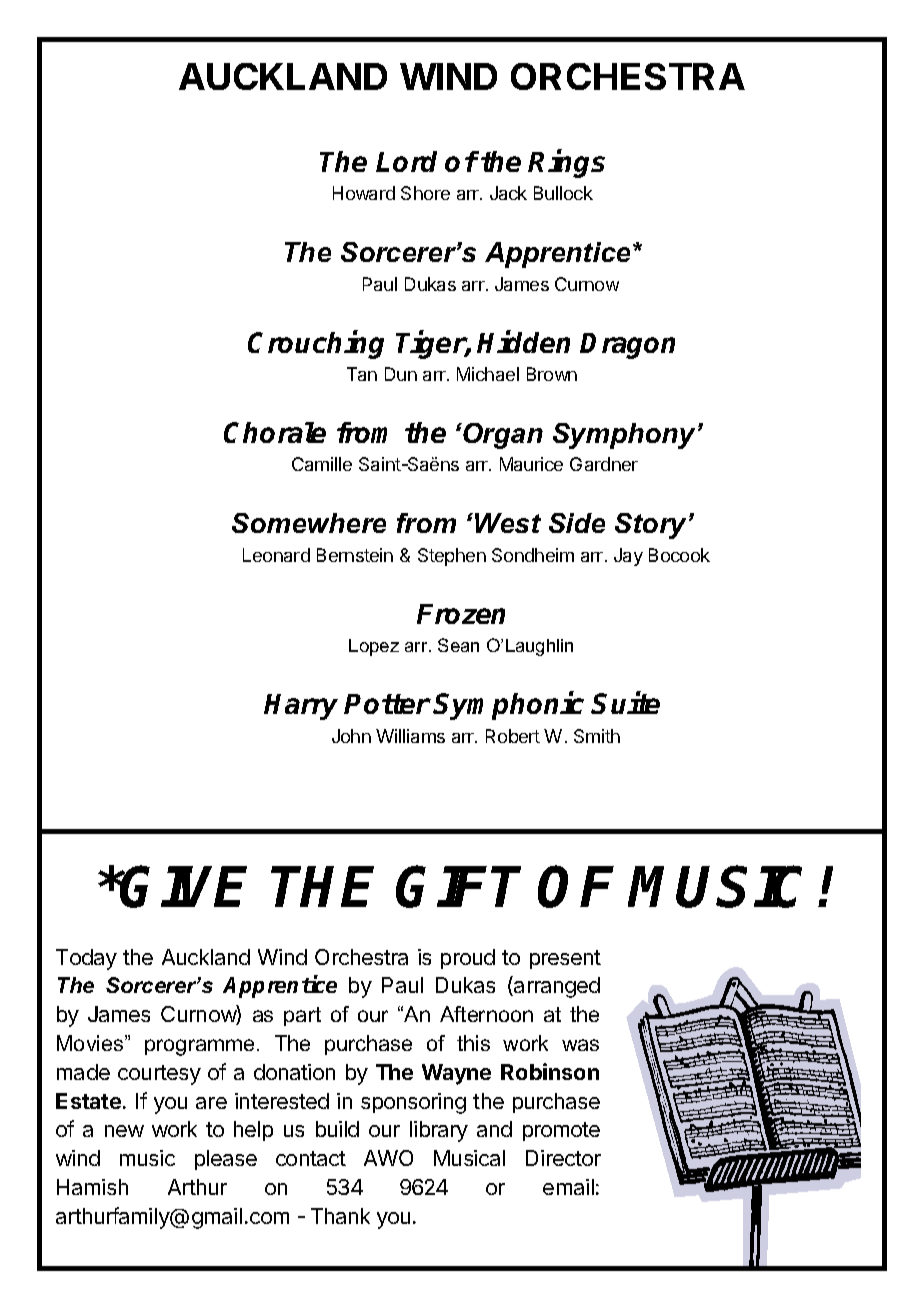 The height and width of the screenshot is (1308, 924). What do you see at coordinates (86, 959) in the screenshot?
I see `Today` at bounding box center [86, 959].
